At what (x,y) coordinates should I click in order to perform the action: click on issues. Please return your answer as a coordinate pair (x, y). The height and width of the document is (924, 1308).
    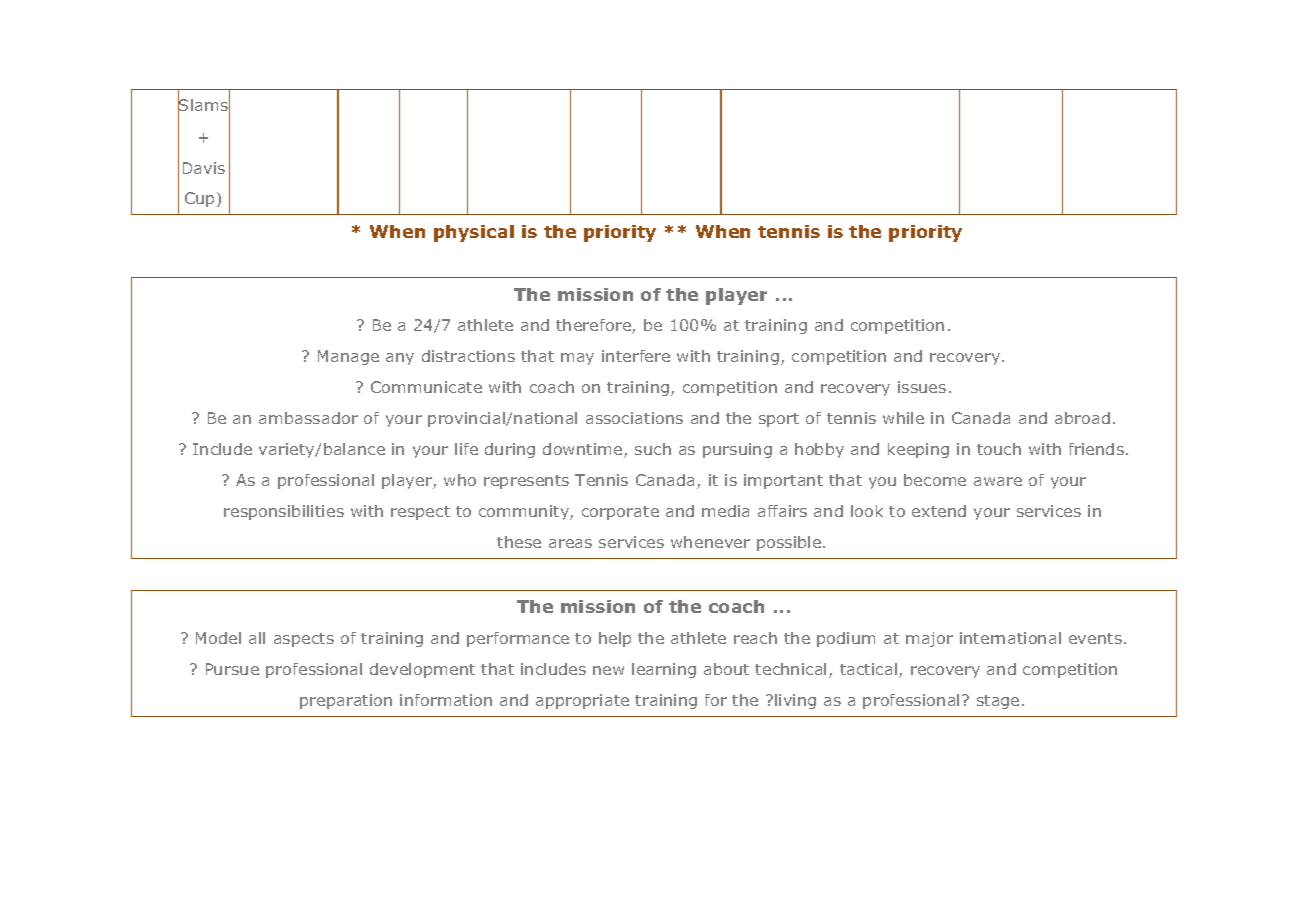
    Looking at the image, I should click on (922, 387).
